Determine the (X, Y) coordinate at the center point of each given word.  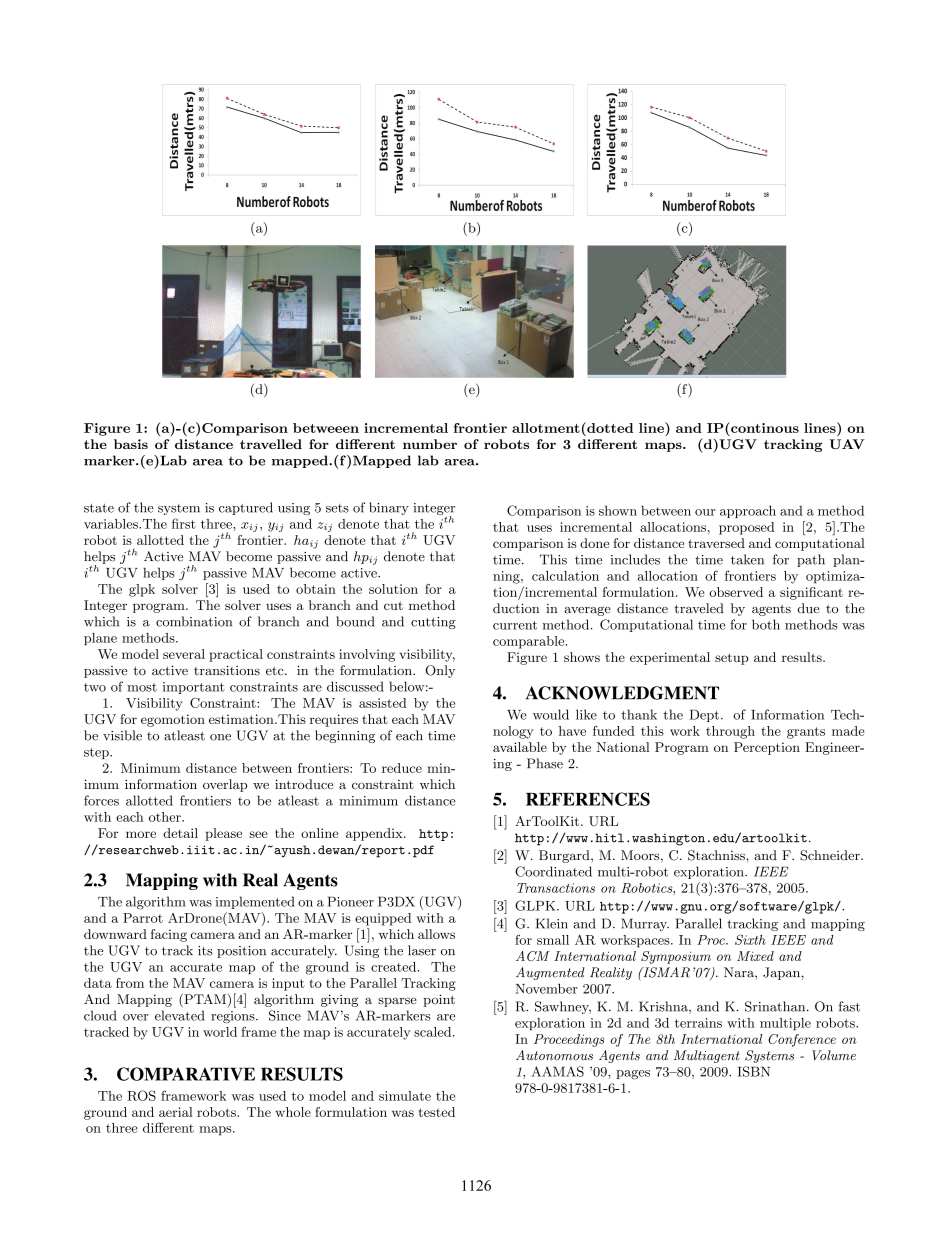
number (430, 444)
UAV (846, 444)
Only (440, 671)
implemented (255, 902)
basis (131, 444)
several (184, 654)
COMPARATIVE (186, 1074)
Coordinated (553, 871)
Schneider (831, 855)
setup (732, 659)
